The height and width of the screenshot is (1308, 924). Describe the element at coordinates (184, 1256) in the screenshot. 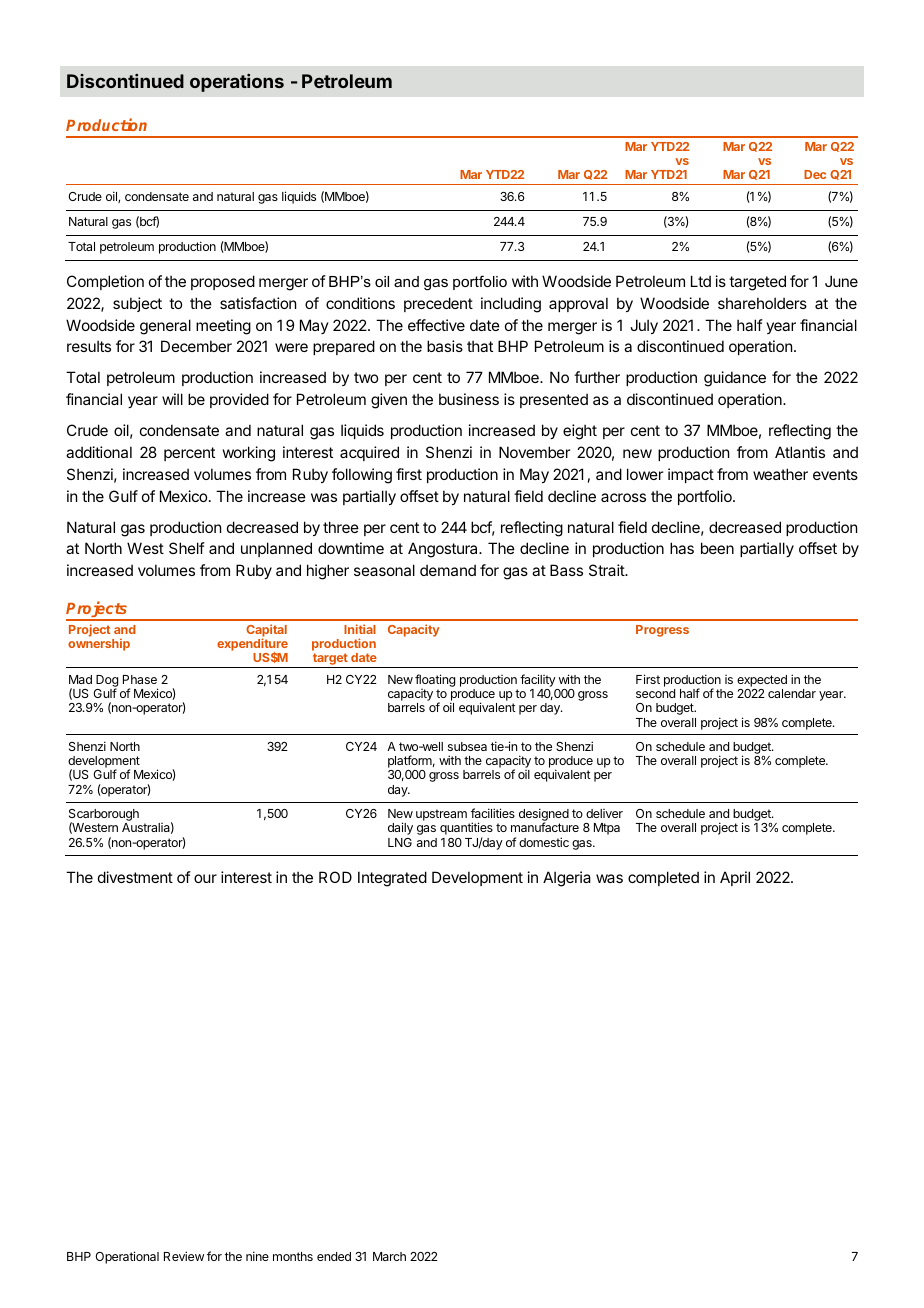

I see `Review` at that location.
